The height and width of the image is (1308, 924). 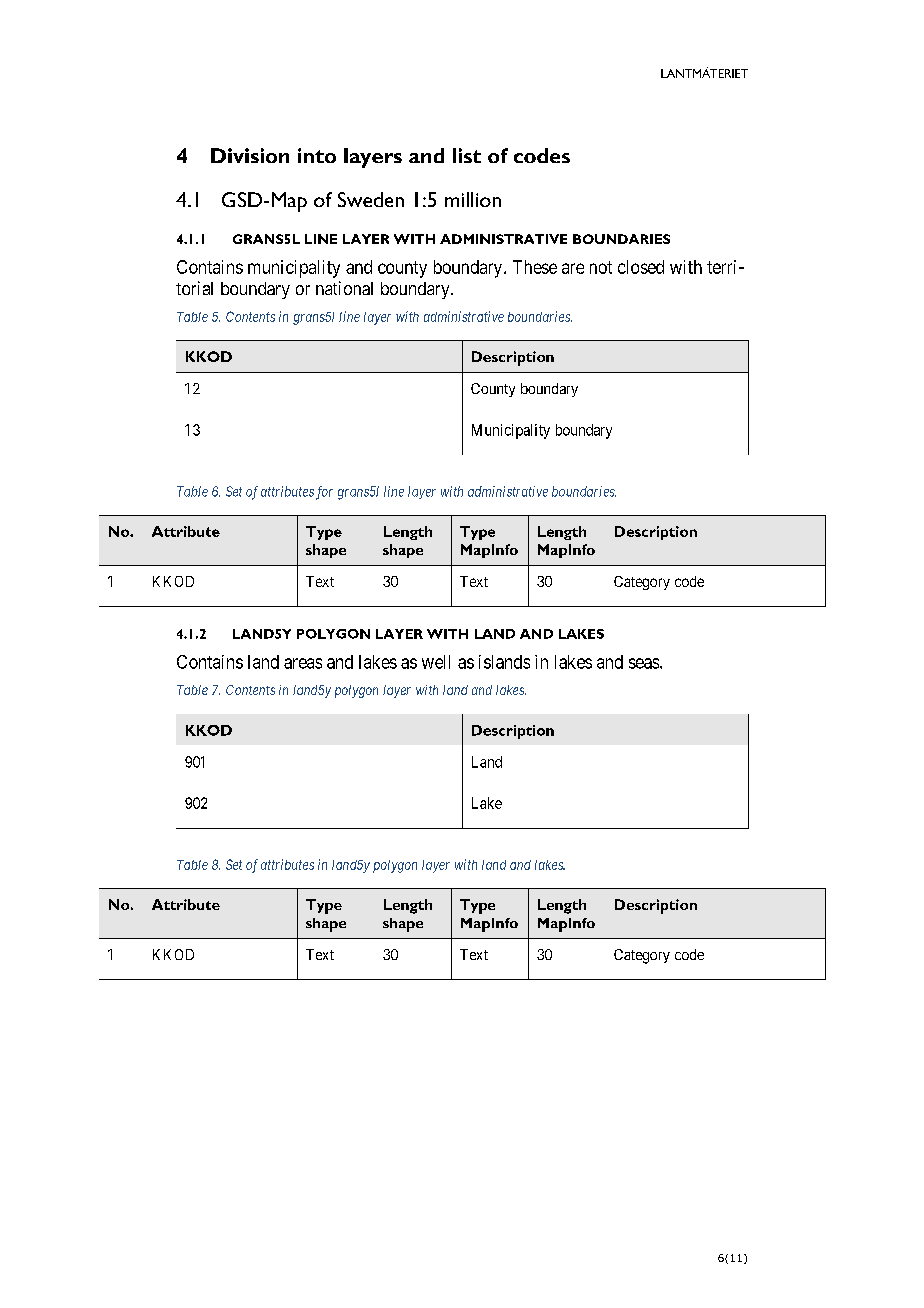 I want to click on not, so click(x=601, y=267).
